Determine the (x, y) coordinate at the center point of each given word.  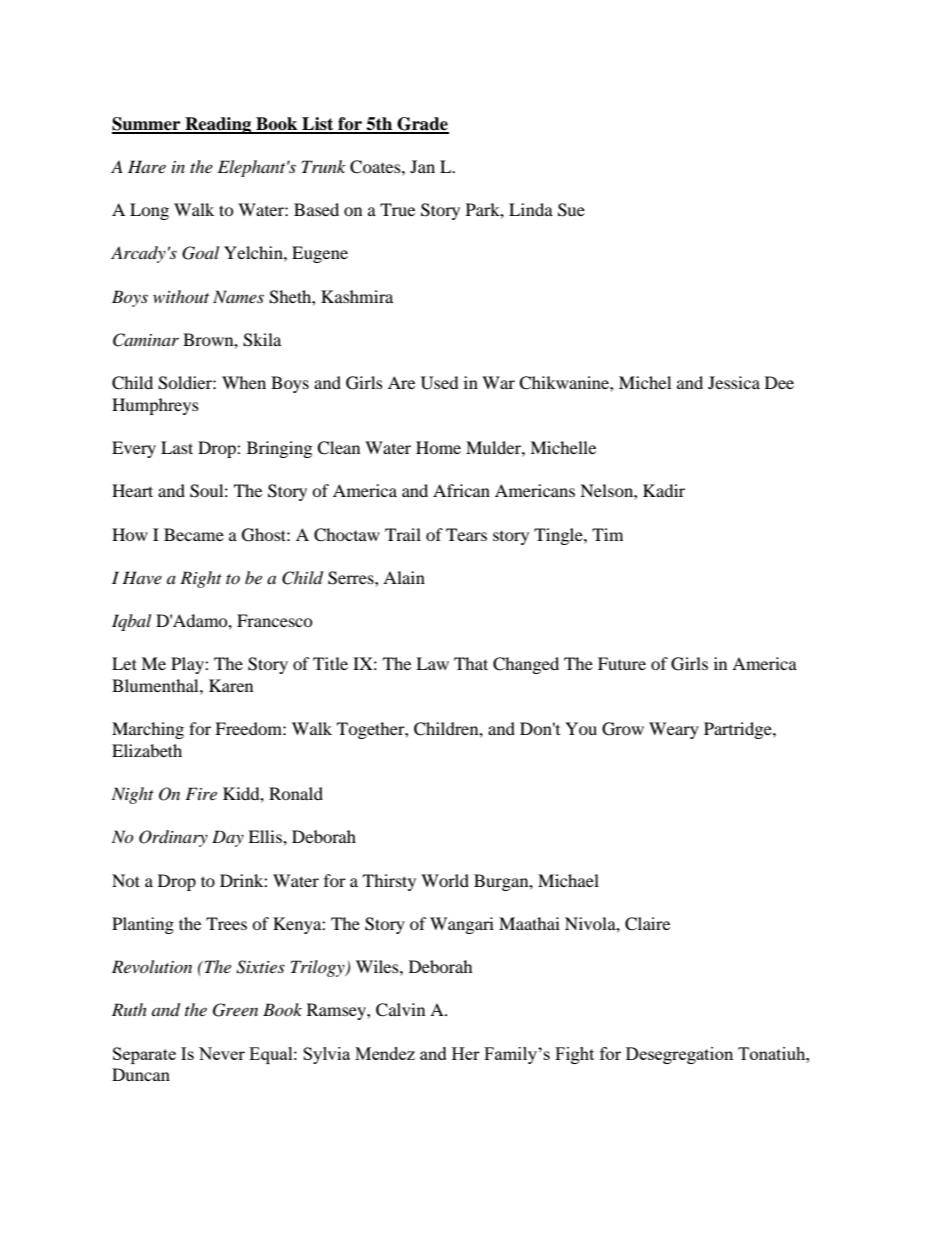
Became (194, 534)
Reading (218, 125)
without (181, 296)
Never (222, 1053)
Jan (422, 166)
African (461, 490)
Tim (607, 534)
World (445, 880)
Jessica (734, 382)
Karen (231, 685)
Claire (647, 924)
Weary (674, 730)
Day (228, 838)
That (471, 663)
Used (440, 383)
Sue (571, 210)
